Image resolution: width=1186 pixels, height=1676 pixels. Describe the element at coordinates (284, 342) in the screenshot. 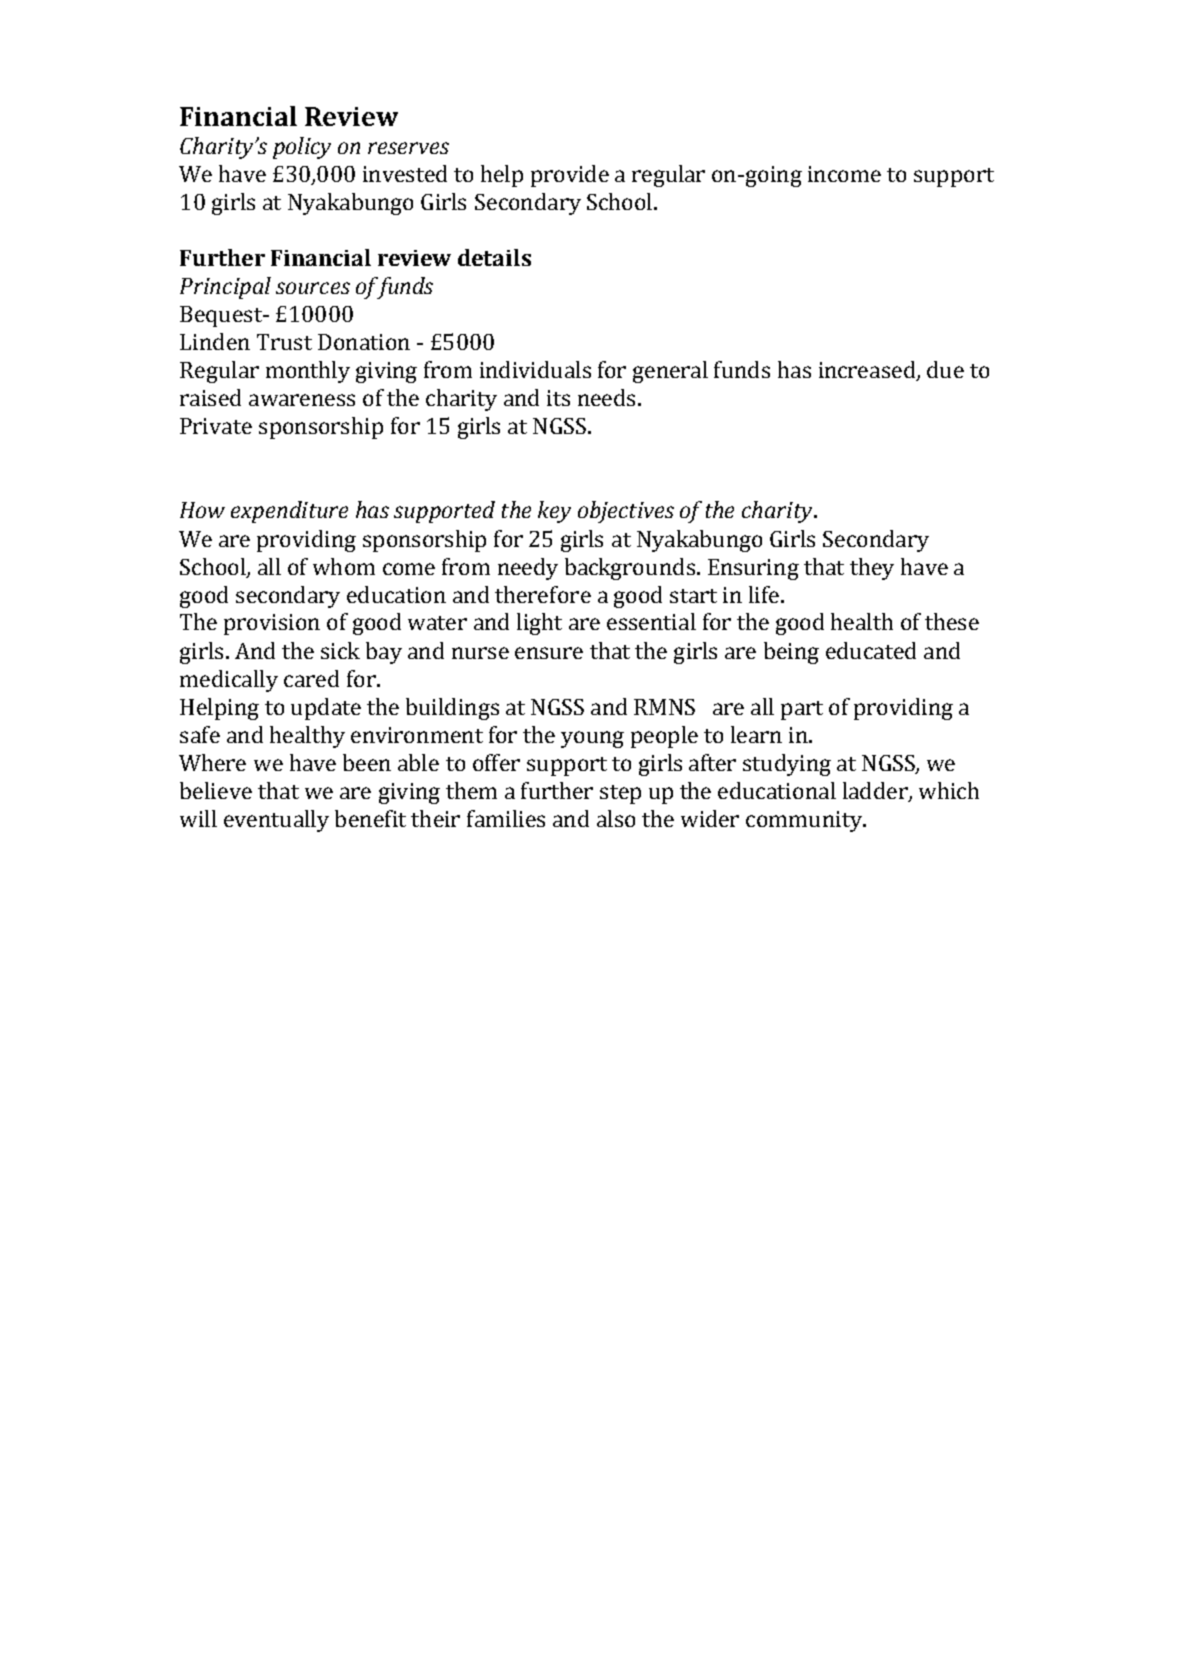

I see `Trust` at that location.
